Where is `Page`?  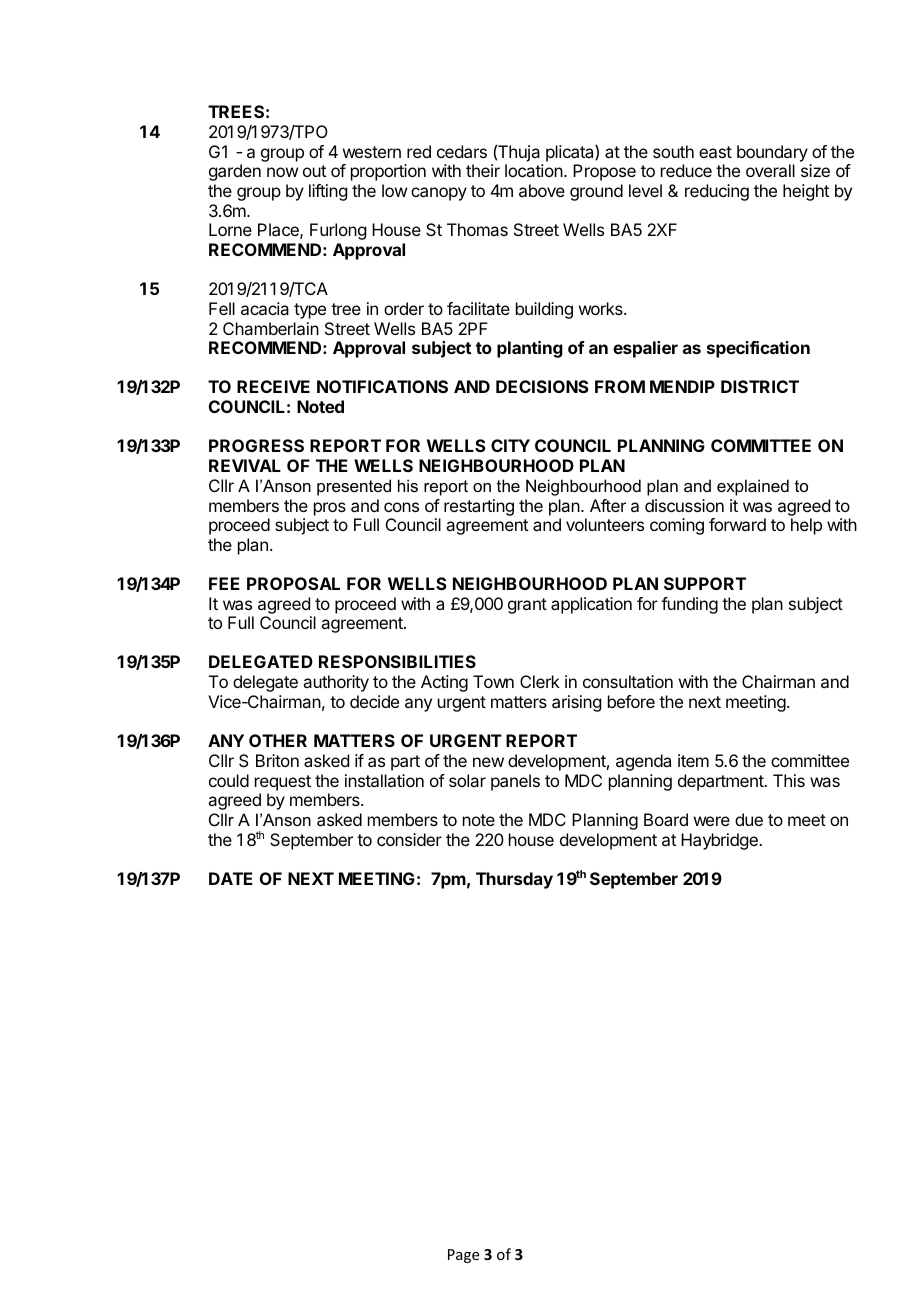 Page is located at coordinates (463, 1256).
